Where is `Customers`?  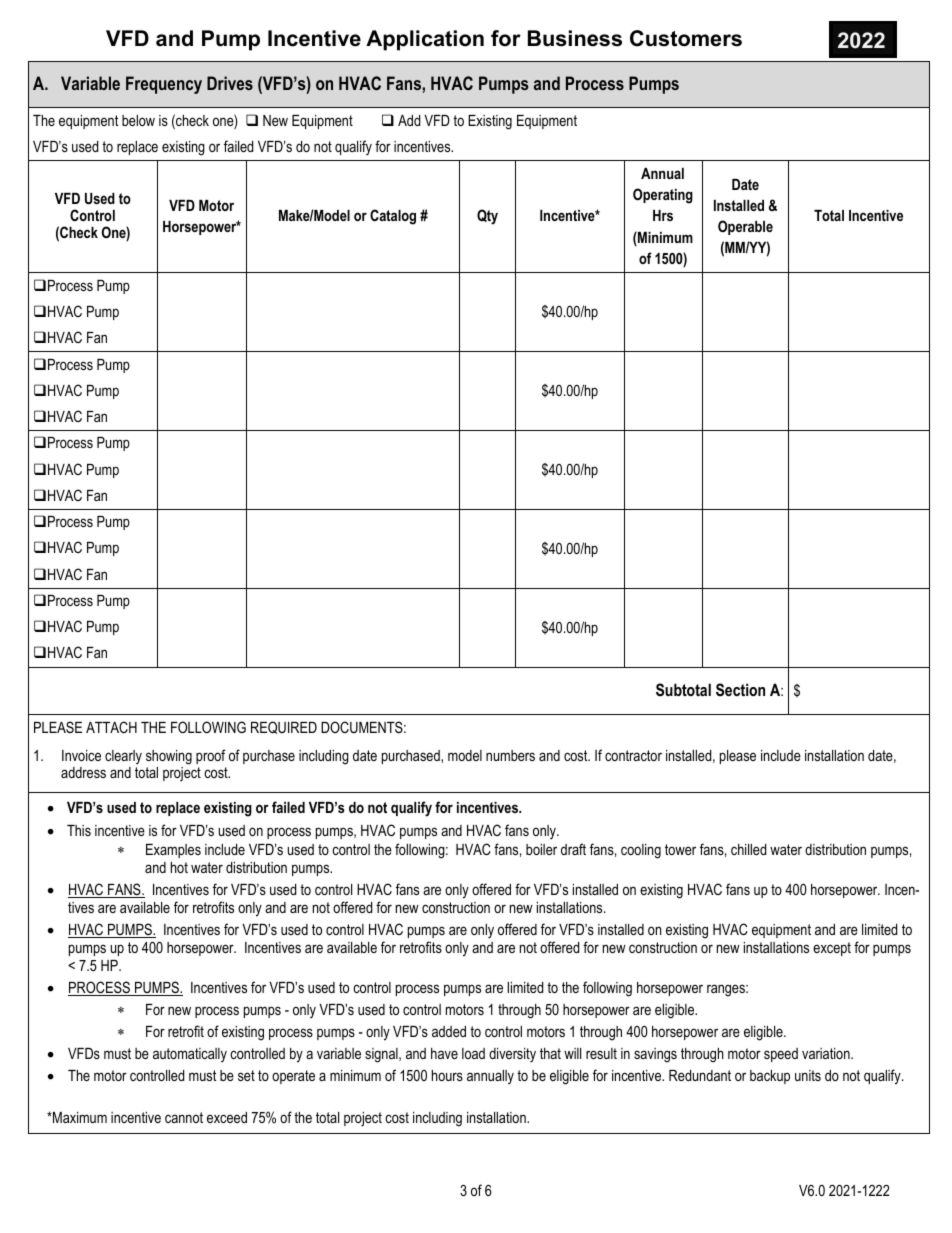
Customers is located at coordinates (686, 38).
